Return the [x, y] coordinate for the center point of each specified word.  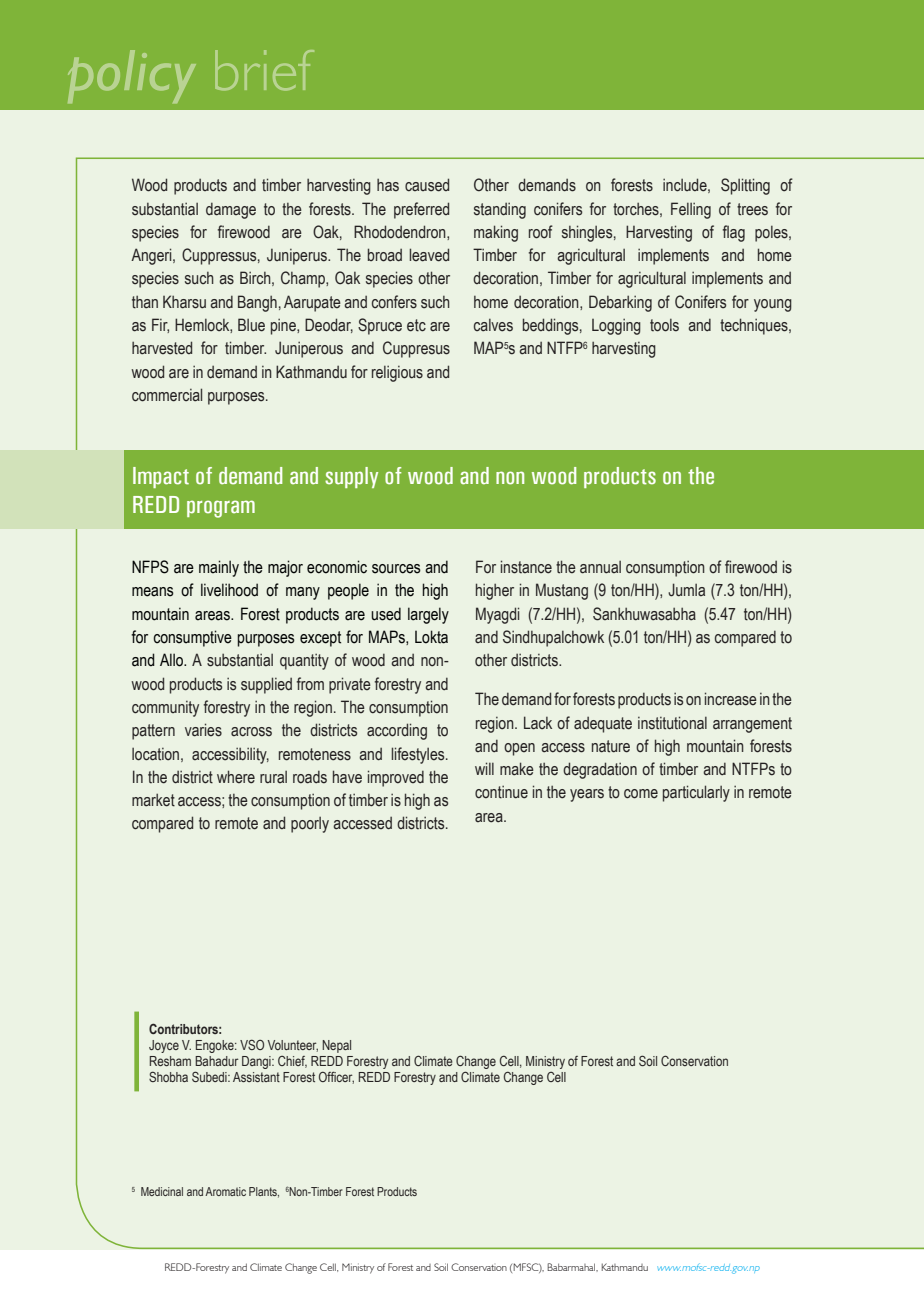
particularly [696, 793]
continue [501, 792]
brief [264, 70]
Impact [161, 477]
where [236, 777]
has [388, 185]
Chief [292, 1062]
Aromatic [225, 1191]
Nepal [336, 1046]
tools [664, 325]
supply [351, 477]
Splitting [745, 186]
